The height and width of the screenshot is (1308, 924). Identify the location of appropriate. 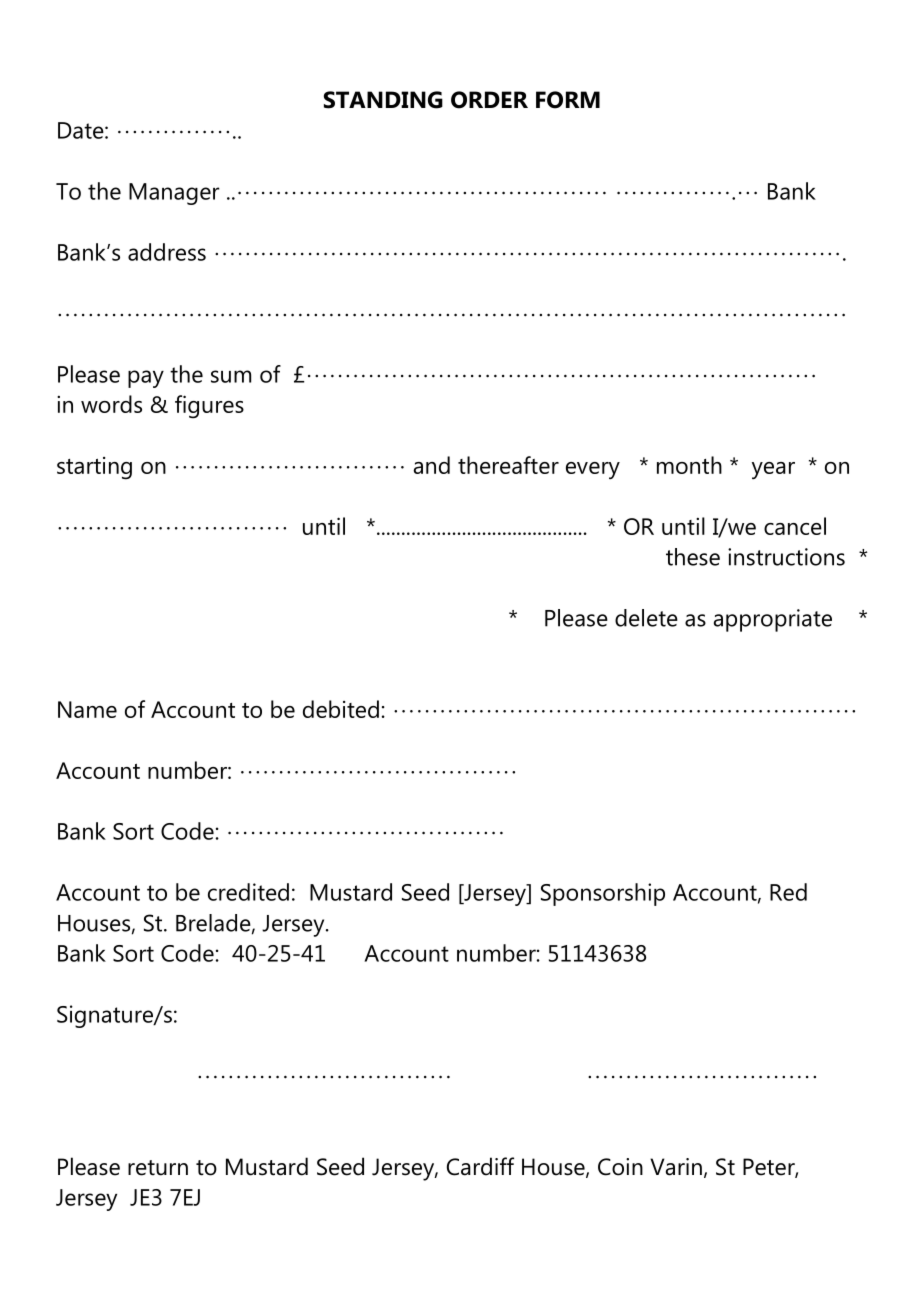
(773, 620).
